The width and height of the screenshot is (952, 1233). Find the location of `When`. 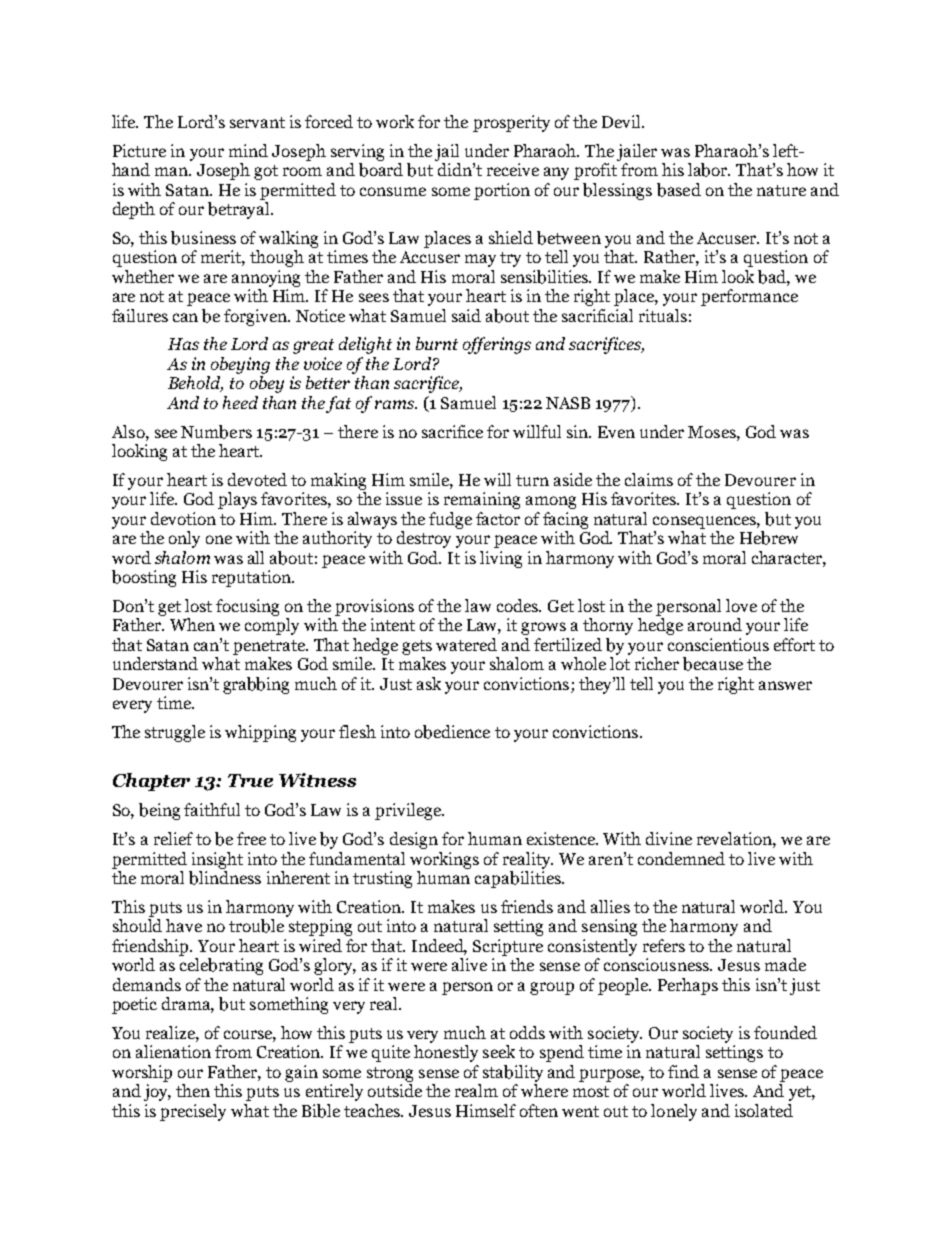

When is located at coordinates (192, 624).
